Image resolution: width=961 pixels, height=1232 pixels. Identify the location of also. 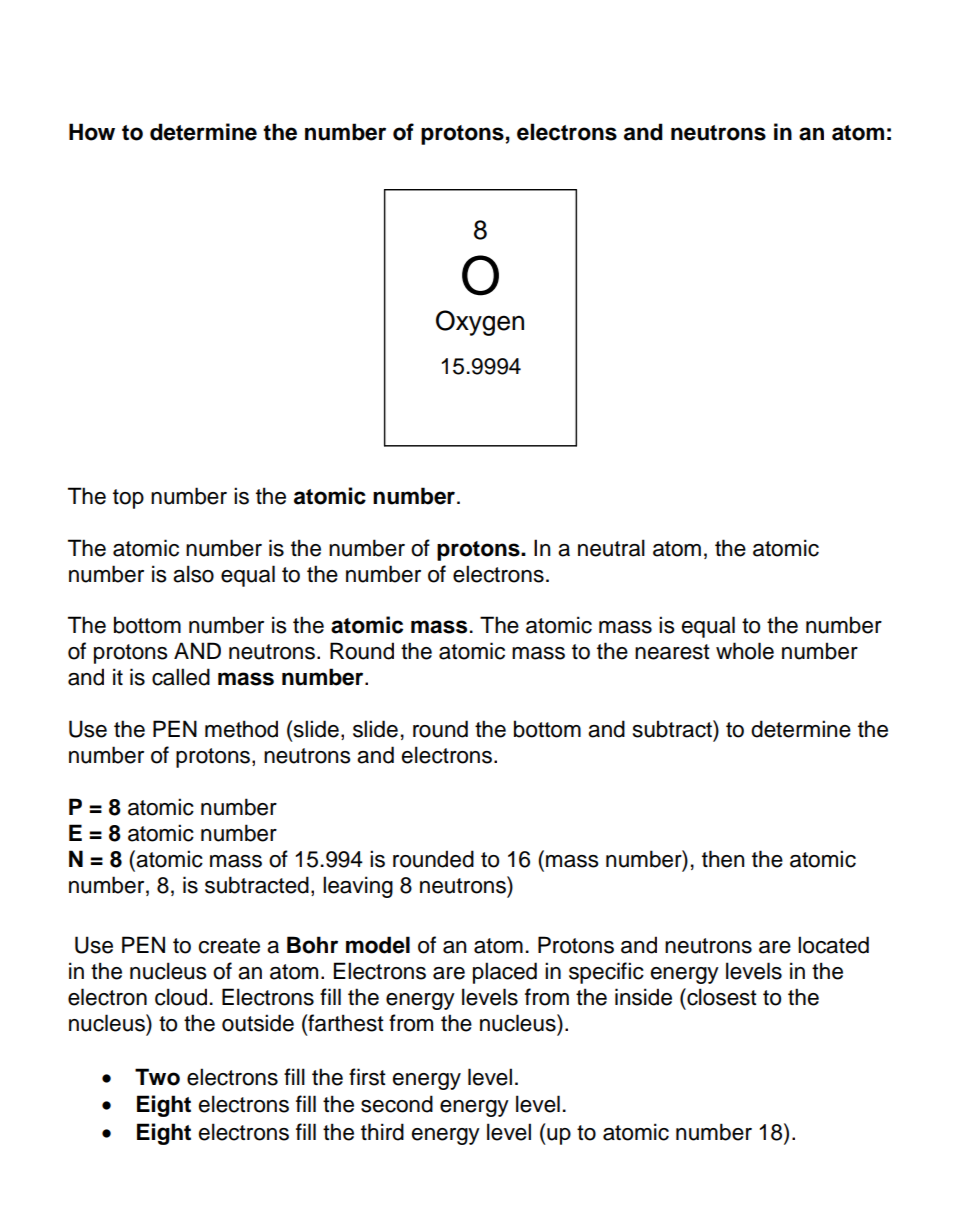
(193, 574).
